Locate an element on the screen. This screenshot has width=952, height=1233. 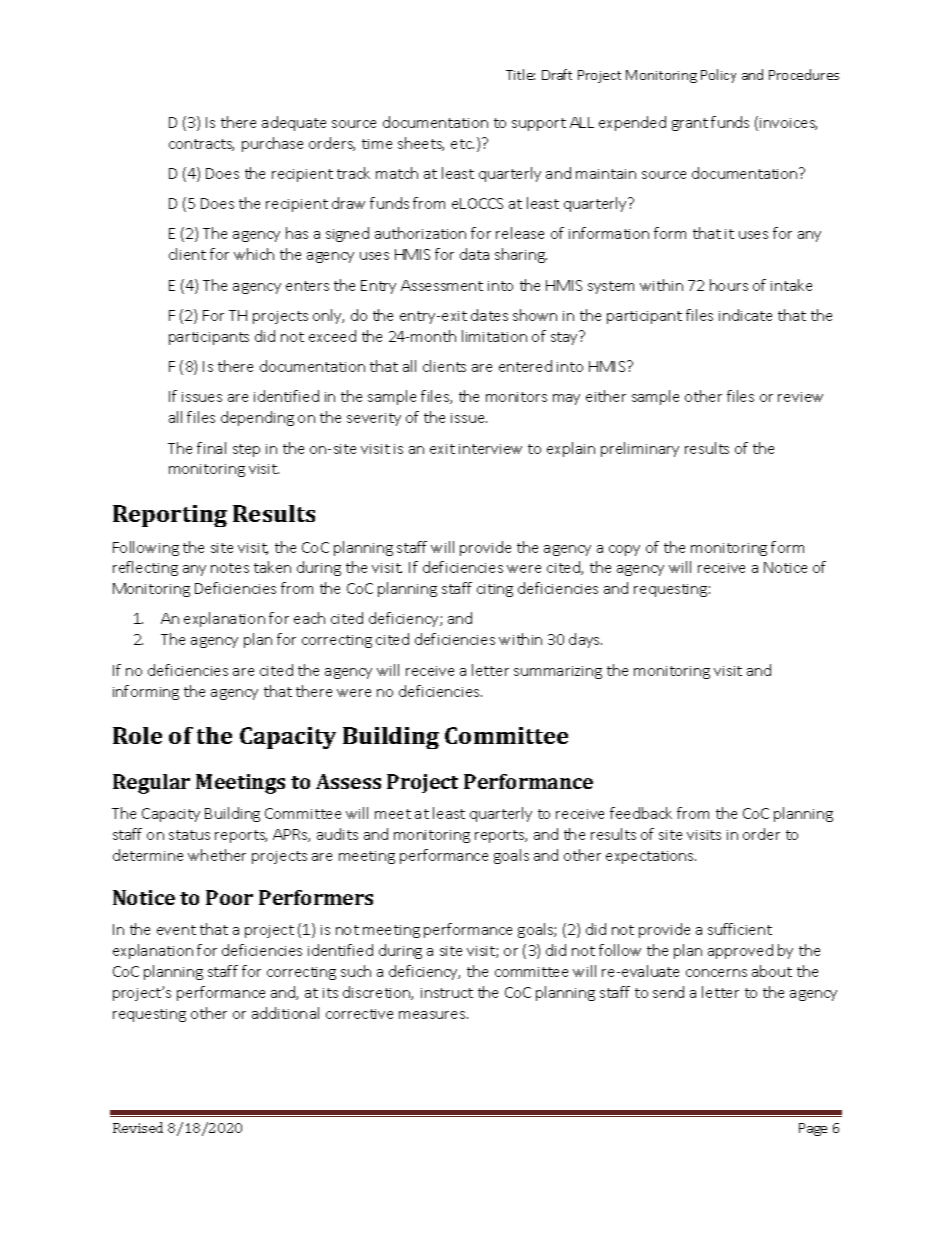
summarizing is located at coordinates (558, 672).
